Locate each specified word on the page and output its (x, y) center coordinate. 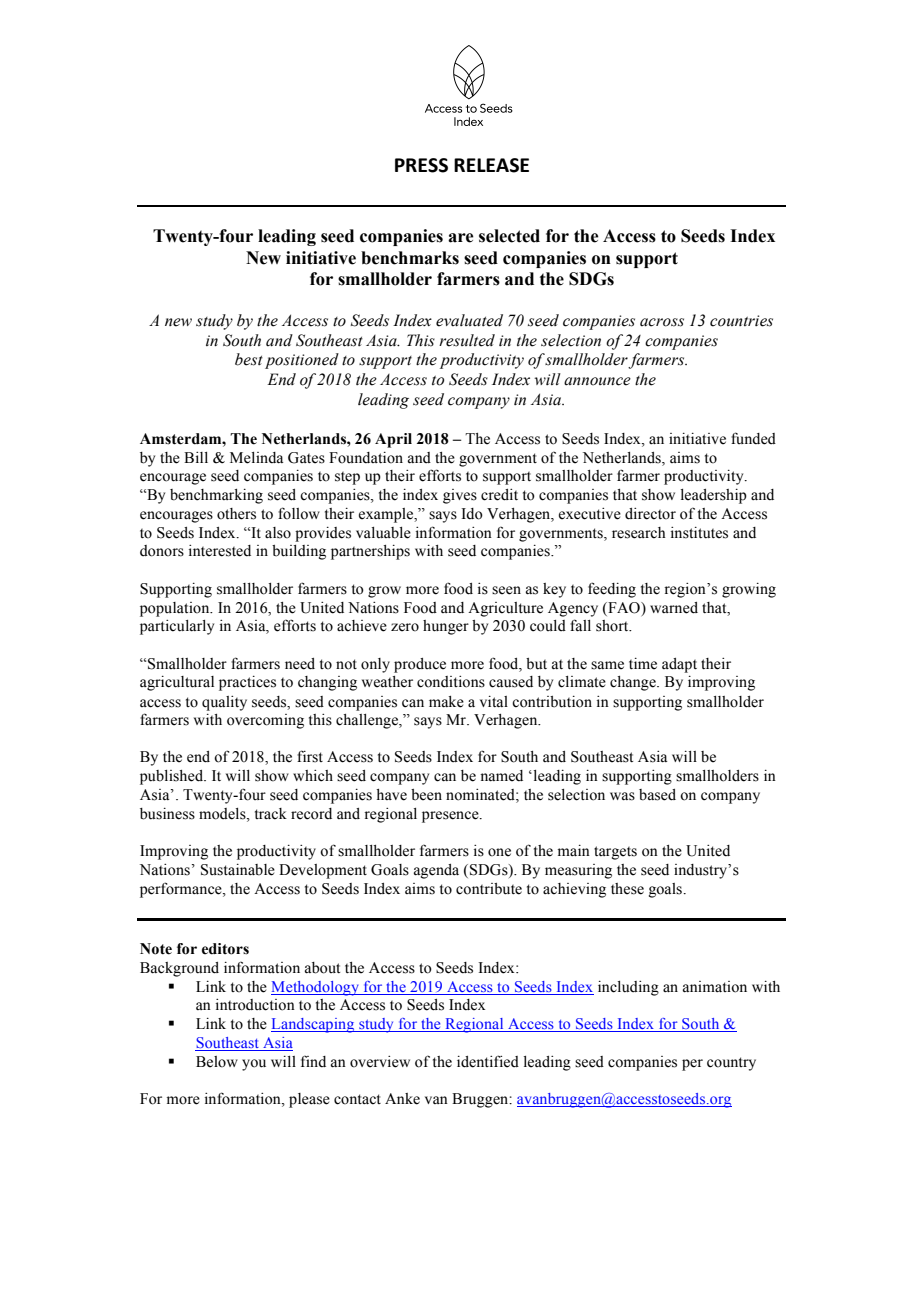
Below (217, 1062)
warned (674, 608)
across (662, 322)
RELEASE (491, 165)
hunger (446, 627)
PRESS (421, 165)
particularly (177, 627)
